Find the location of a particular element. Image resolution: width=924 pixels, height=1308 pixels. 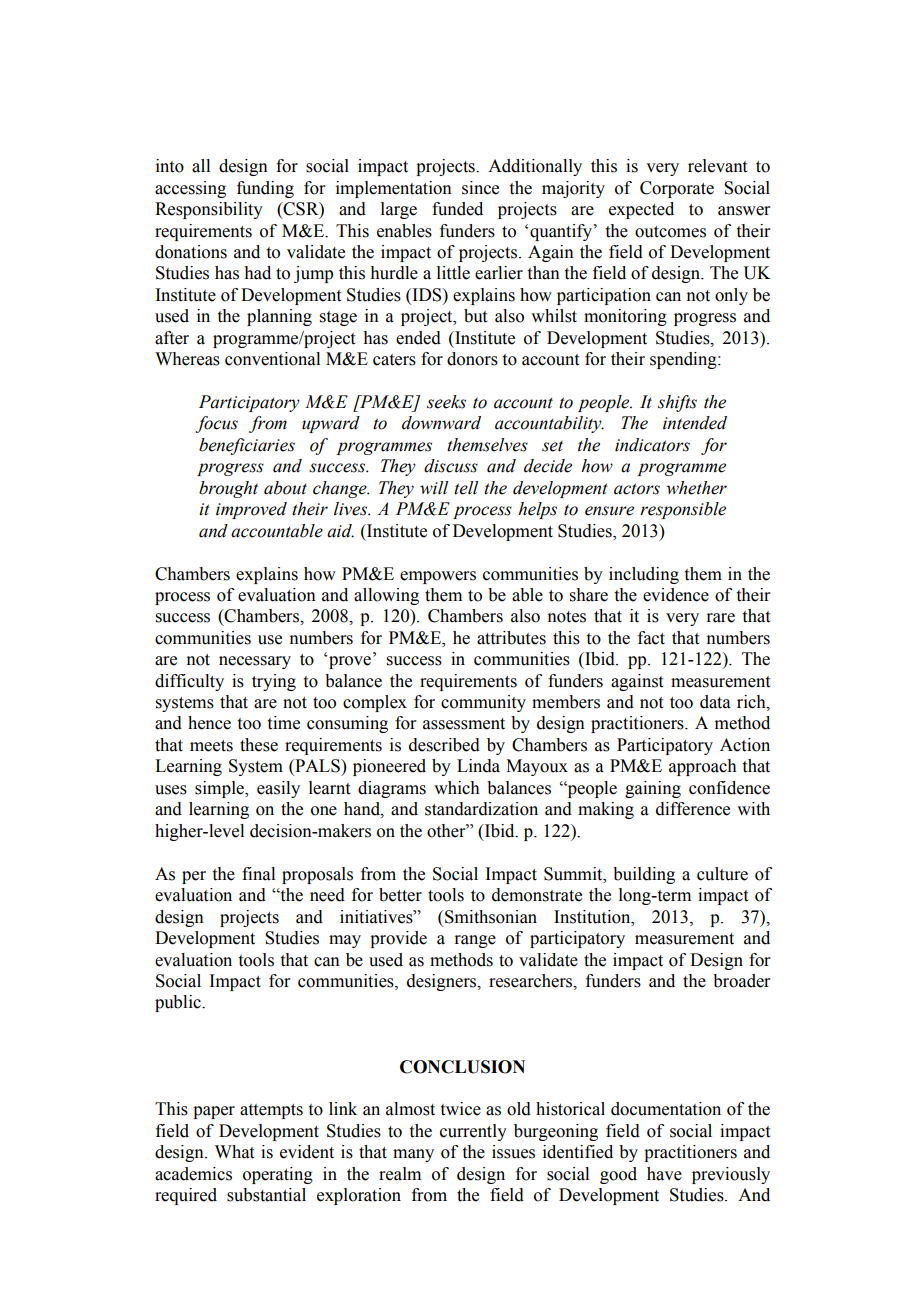

seeks is located at coordinates (446, 402).
